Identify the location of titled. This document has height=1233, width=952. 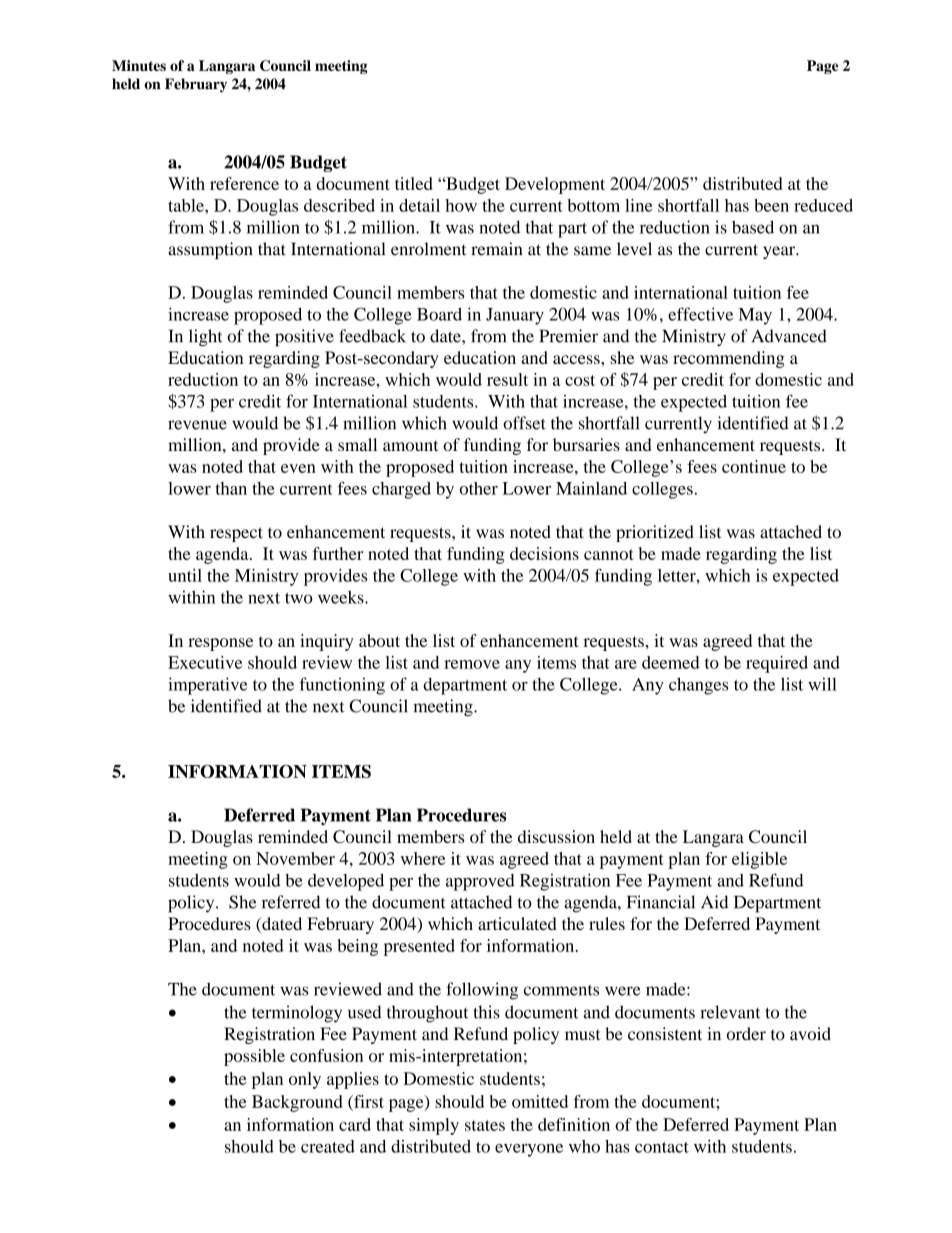
(414, 183).
